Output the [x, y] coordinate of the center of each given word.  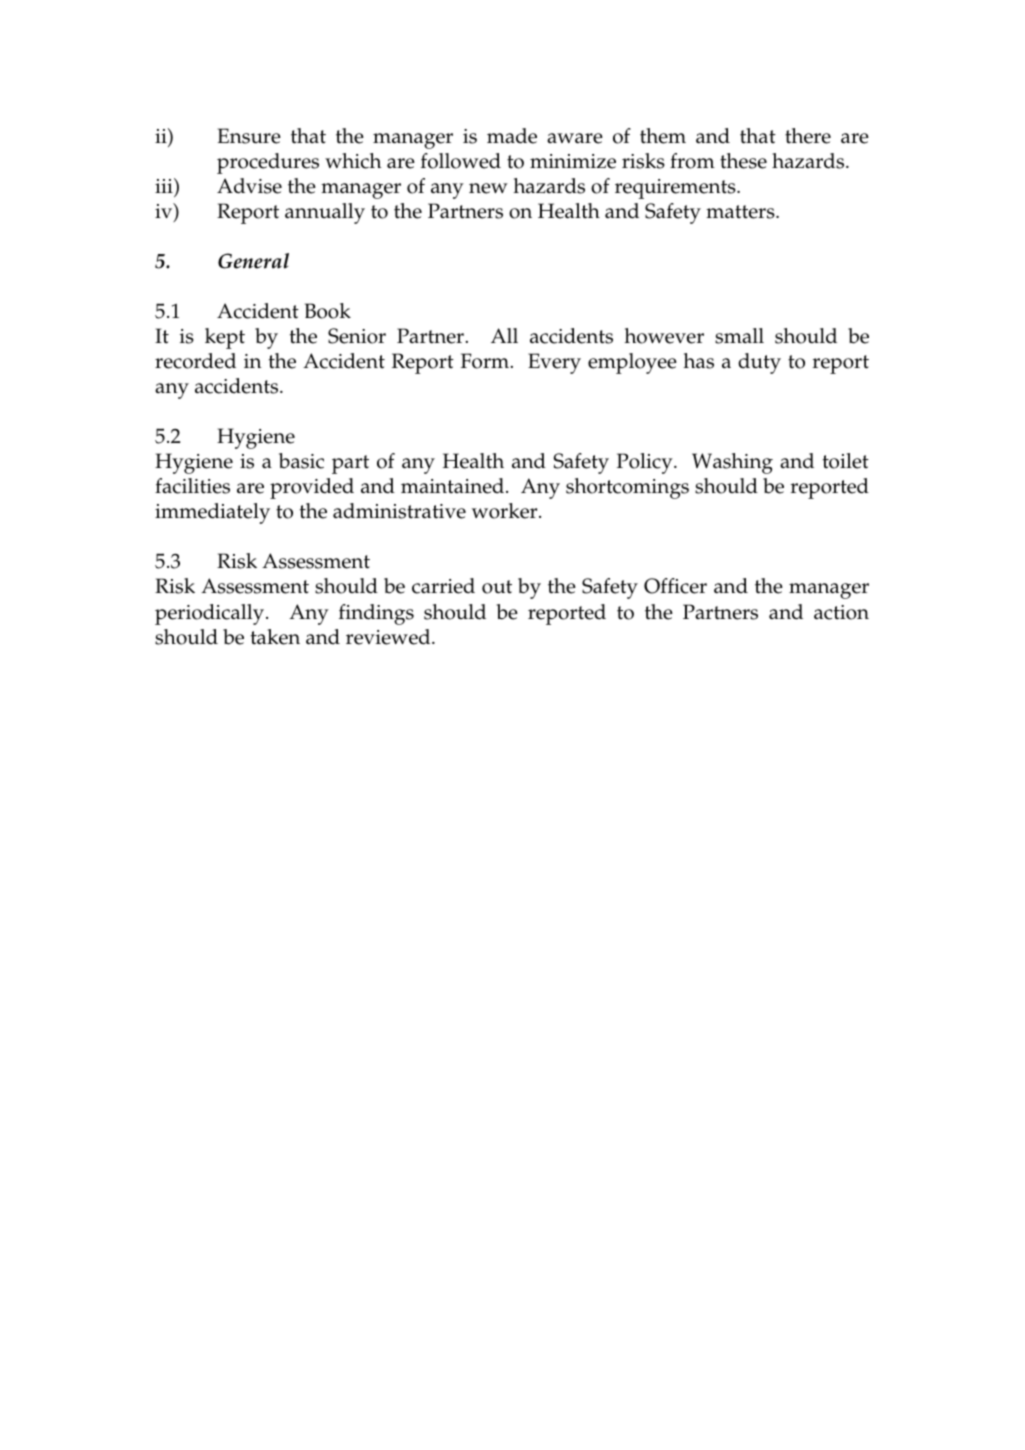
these [743, 161]
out [497, 587]
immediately [212, 513]
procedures [268, 163]
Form [486, 361]
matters [741, 212]
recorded [195, 361]
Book [328, 311]
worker [506, 511]
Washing [732, 463]
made [512, 136]
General [253, 261]
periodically [211, 614]
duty [759, 363]
